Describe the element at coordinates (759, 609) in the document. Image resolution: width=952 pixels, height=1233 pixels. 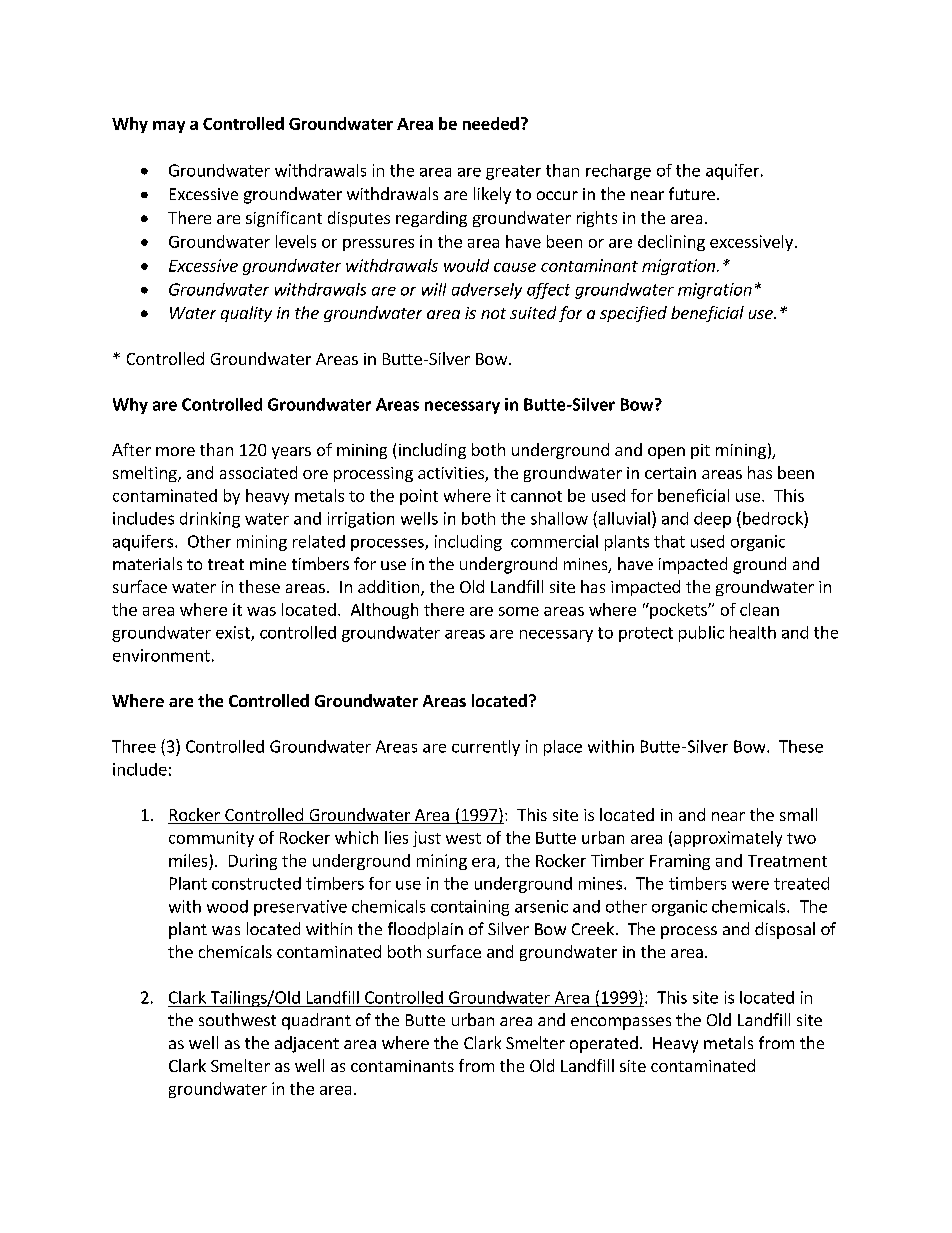
I see `clean` at that location.
